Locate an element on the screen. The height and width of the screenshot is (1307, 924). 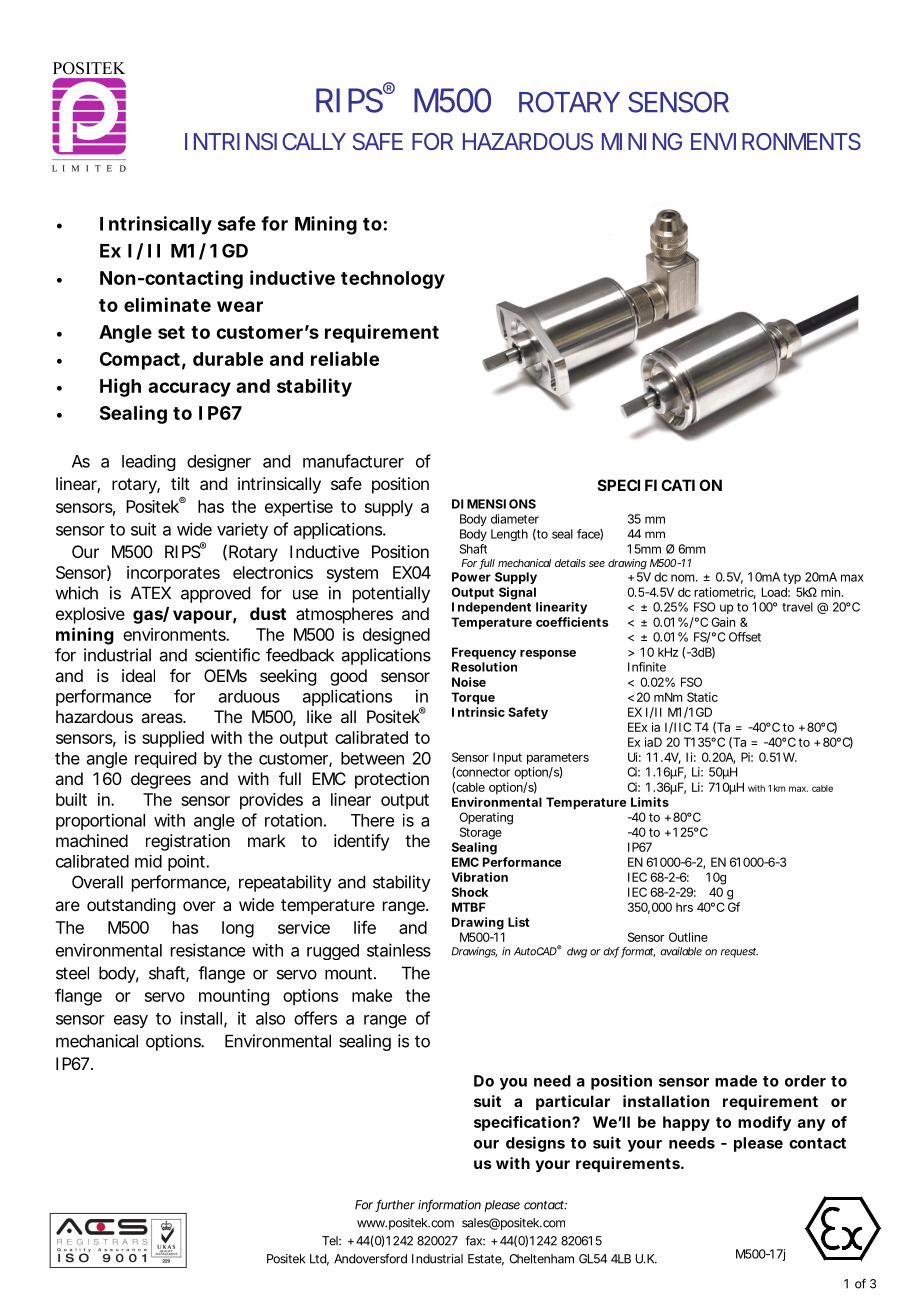
technology is located at coordinates (393, 280).
